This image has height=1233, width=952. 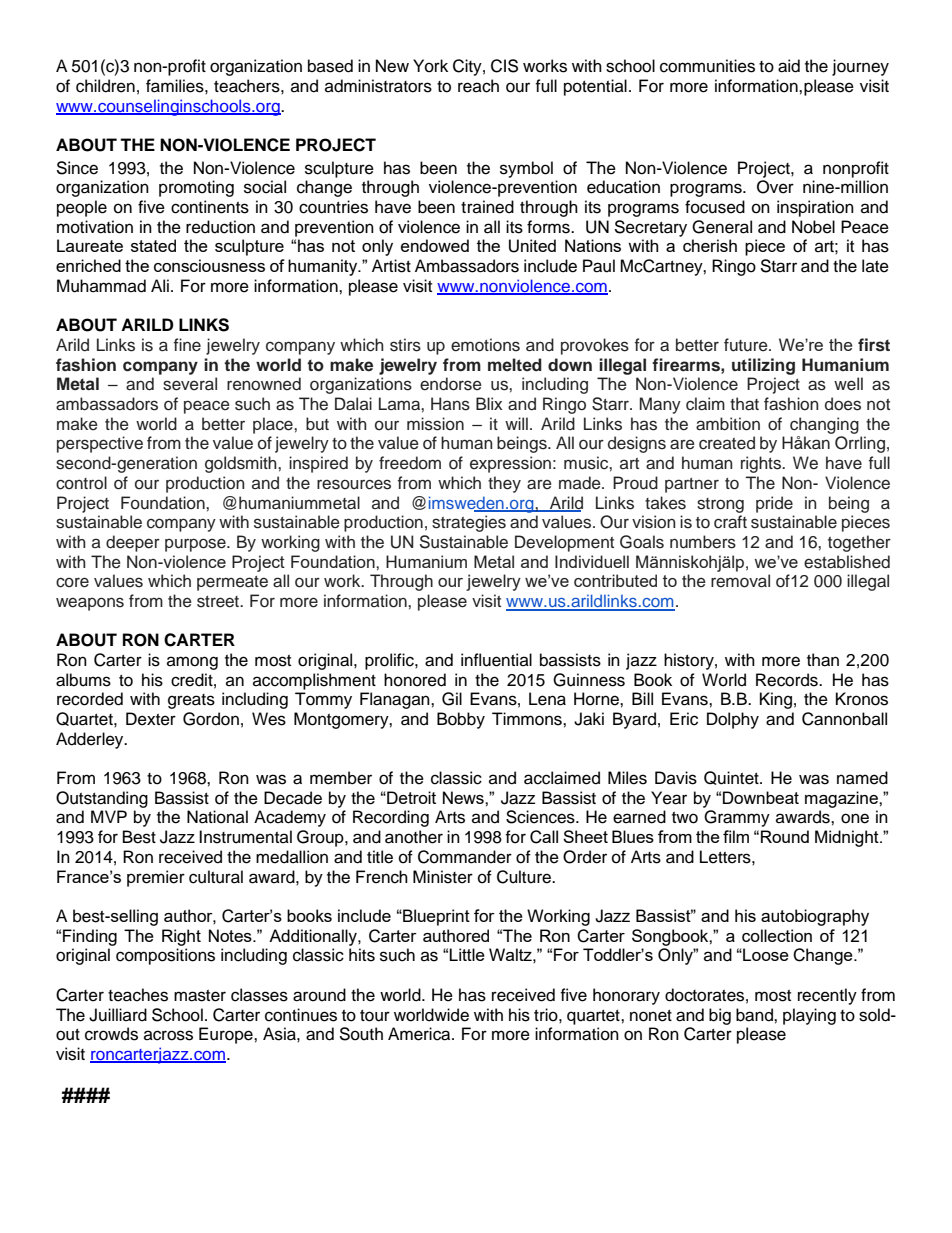 I want to click on master, so click(x=200, y=996).
